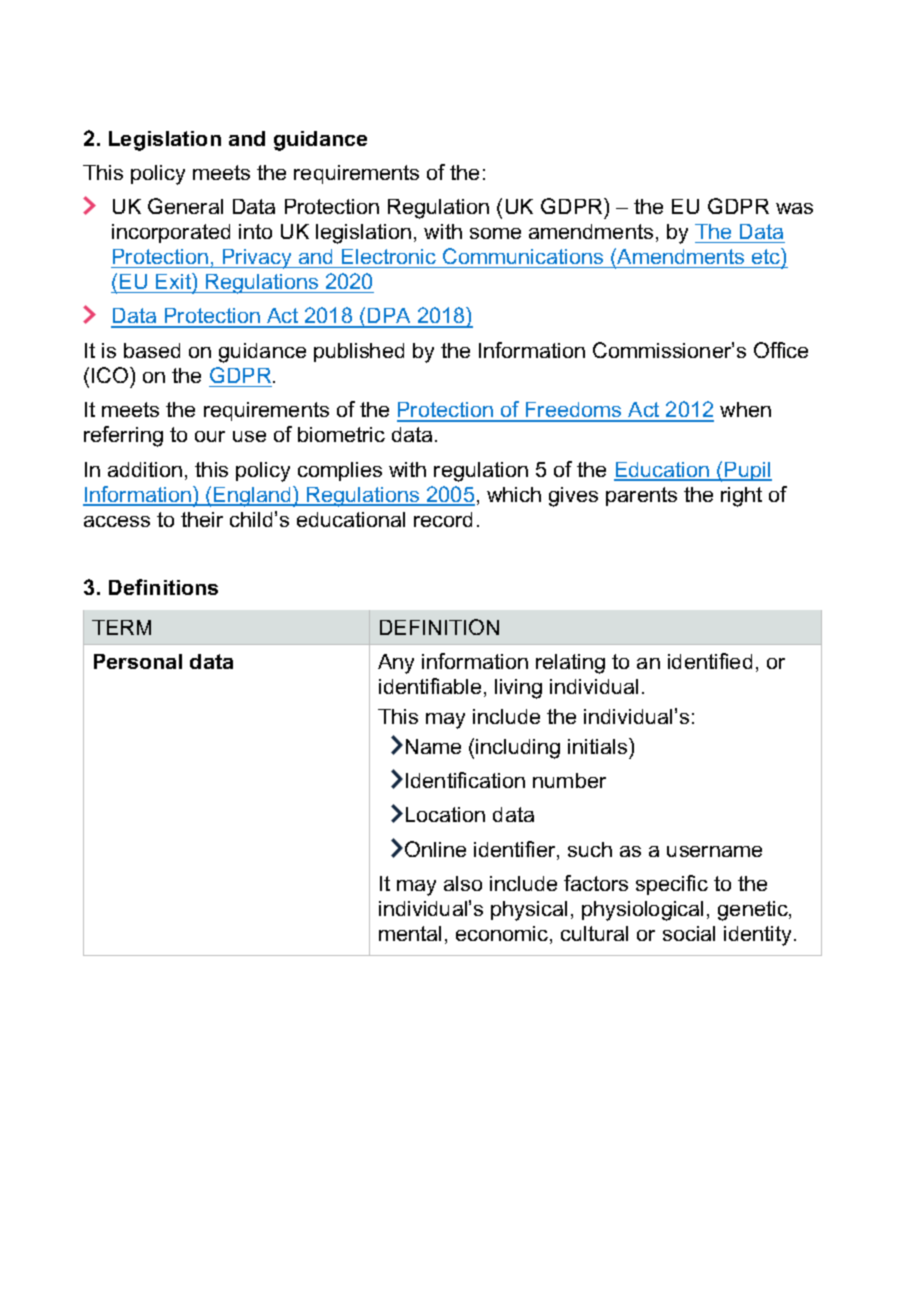 This page has width=924, height=1308. What do you see at coordinates (410, 933) in the page?
I see `mental` at bounding box center [410, 933].
